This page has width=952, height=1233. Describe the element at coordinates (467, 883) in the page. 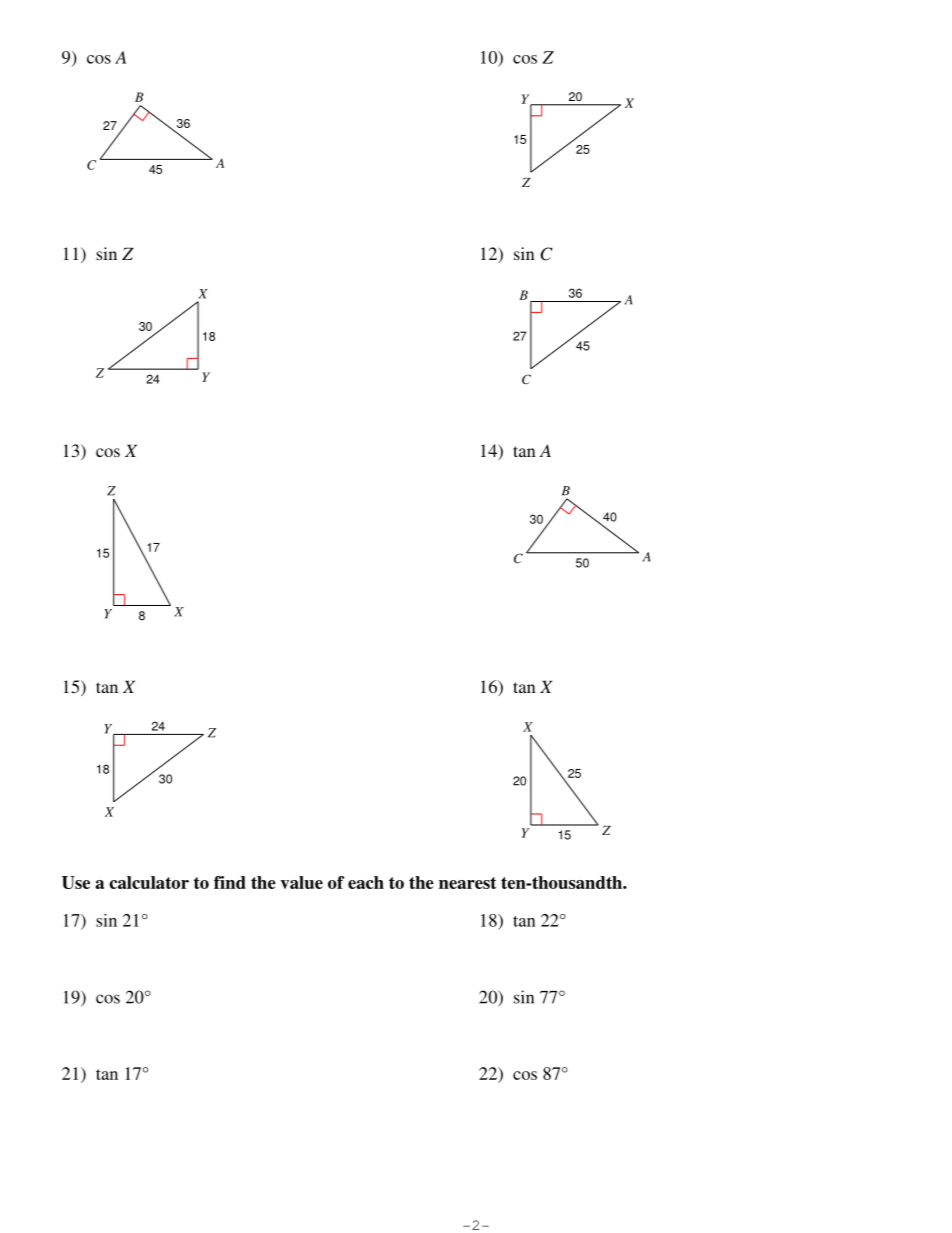

I see `nearest` at that location.
